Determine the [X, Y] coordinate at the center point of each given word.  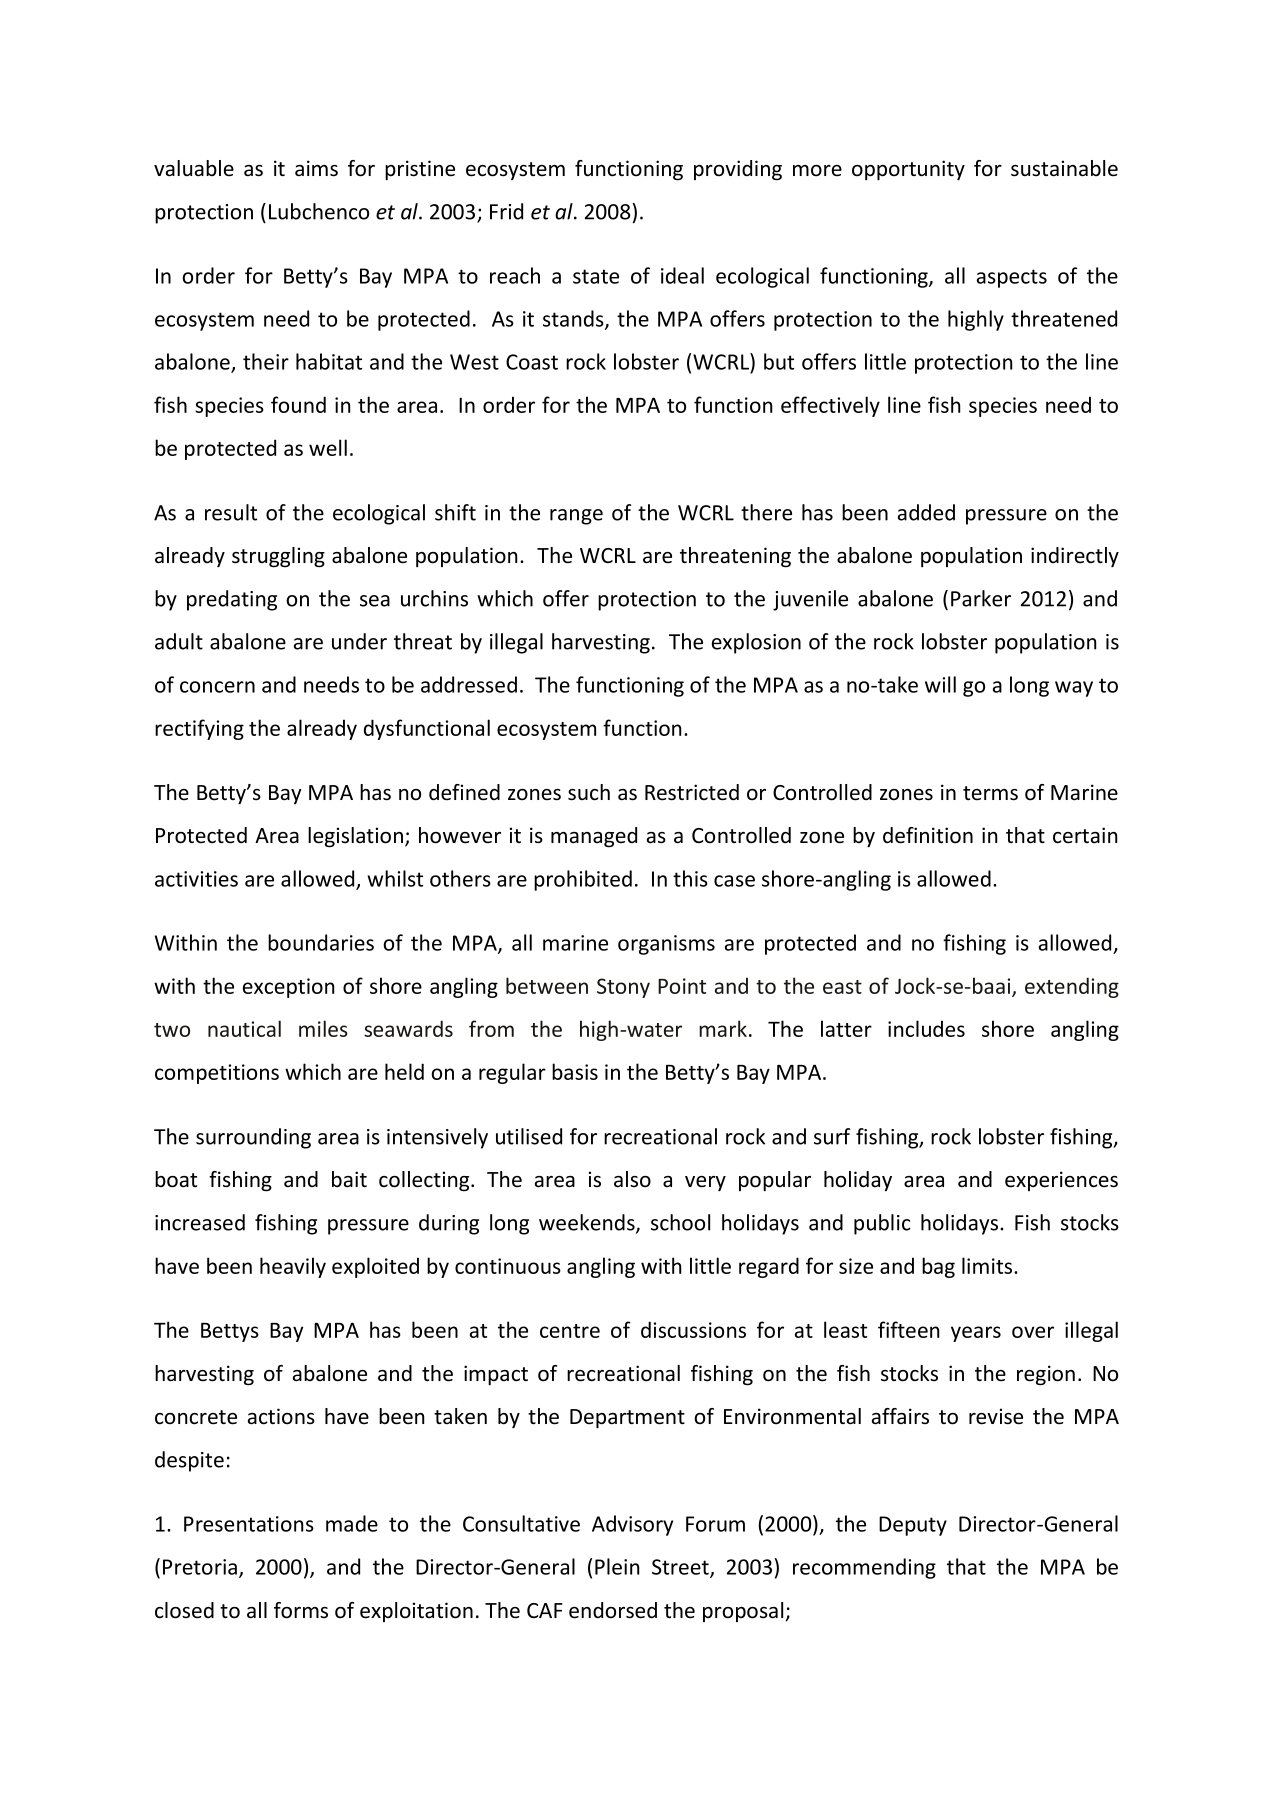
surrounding [253, 1138]
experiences [1061, 1181]
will [940, 684]
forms [301, 1610]
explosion [756, 643]
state [596, 276]
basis [575, 1071]
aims [316, 168]
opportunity [908, 170]
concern [217, 687]
